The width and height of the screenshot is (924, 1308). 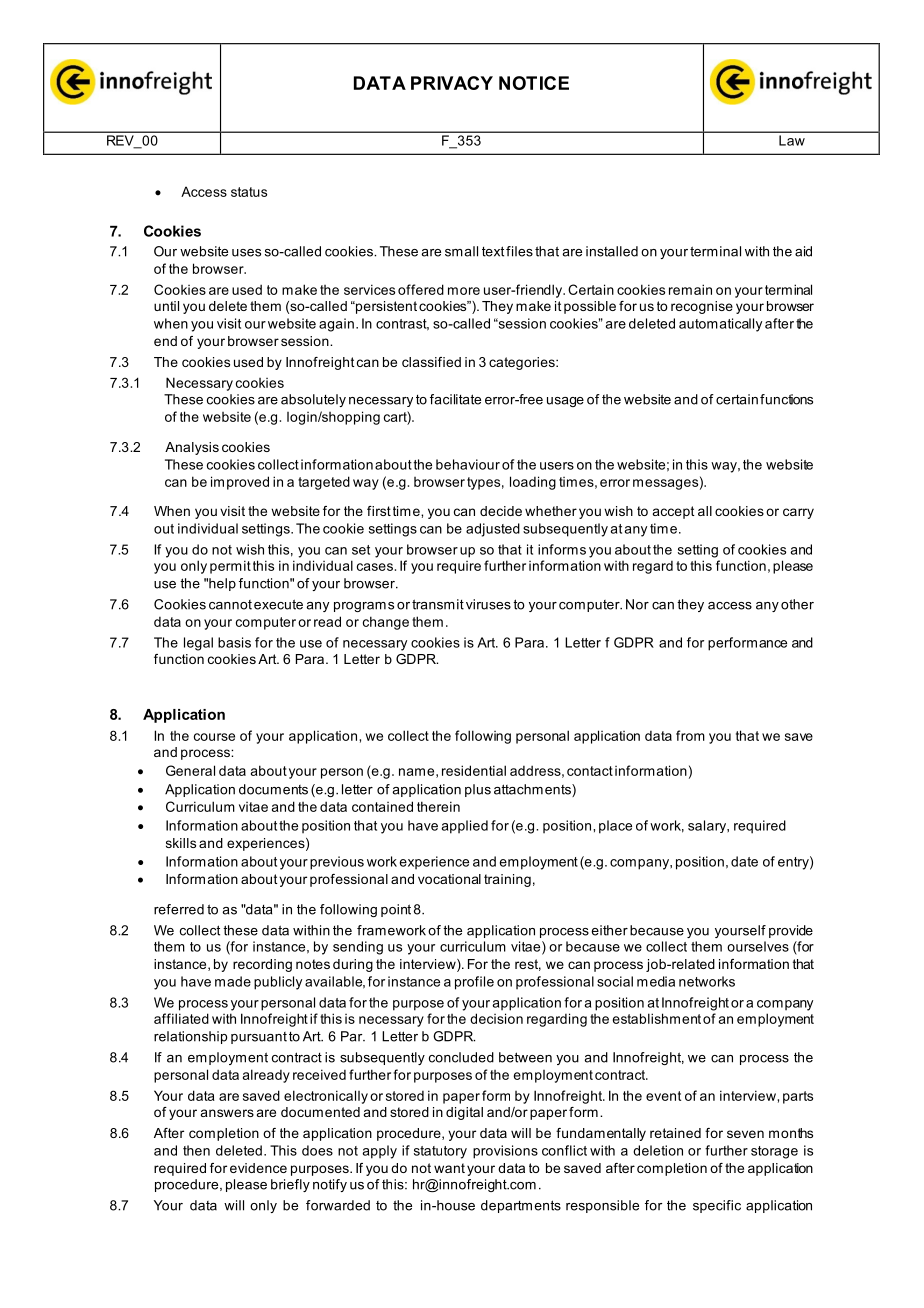 I want to click on documents, so click(x=273, y=789).
